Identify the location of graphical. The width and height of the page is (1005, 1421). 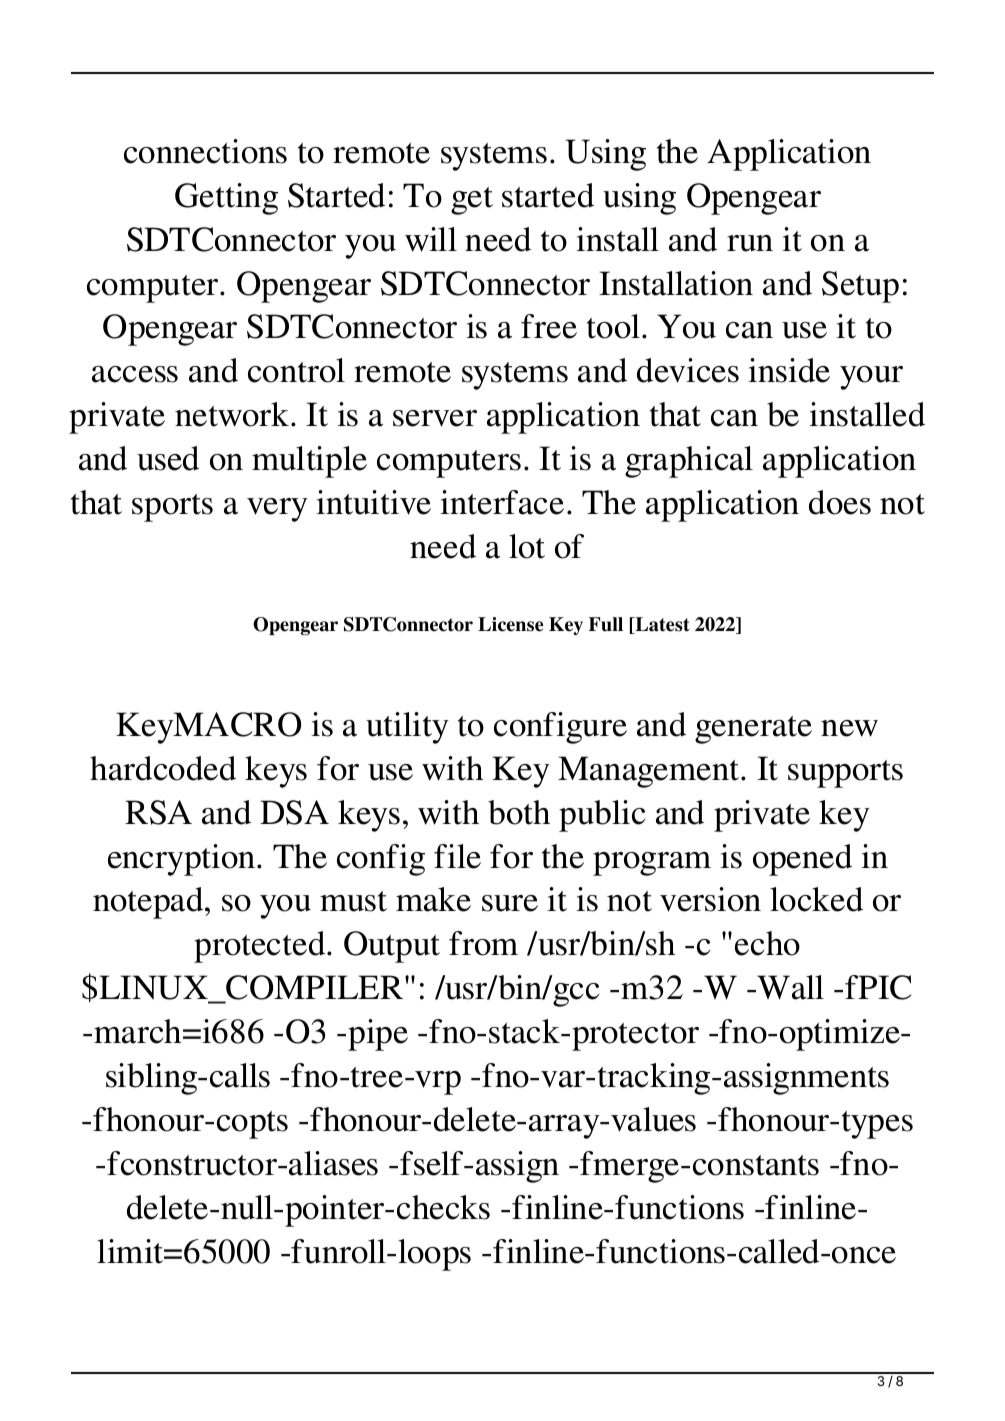
(689, 462).
